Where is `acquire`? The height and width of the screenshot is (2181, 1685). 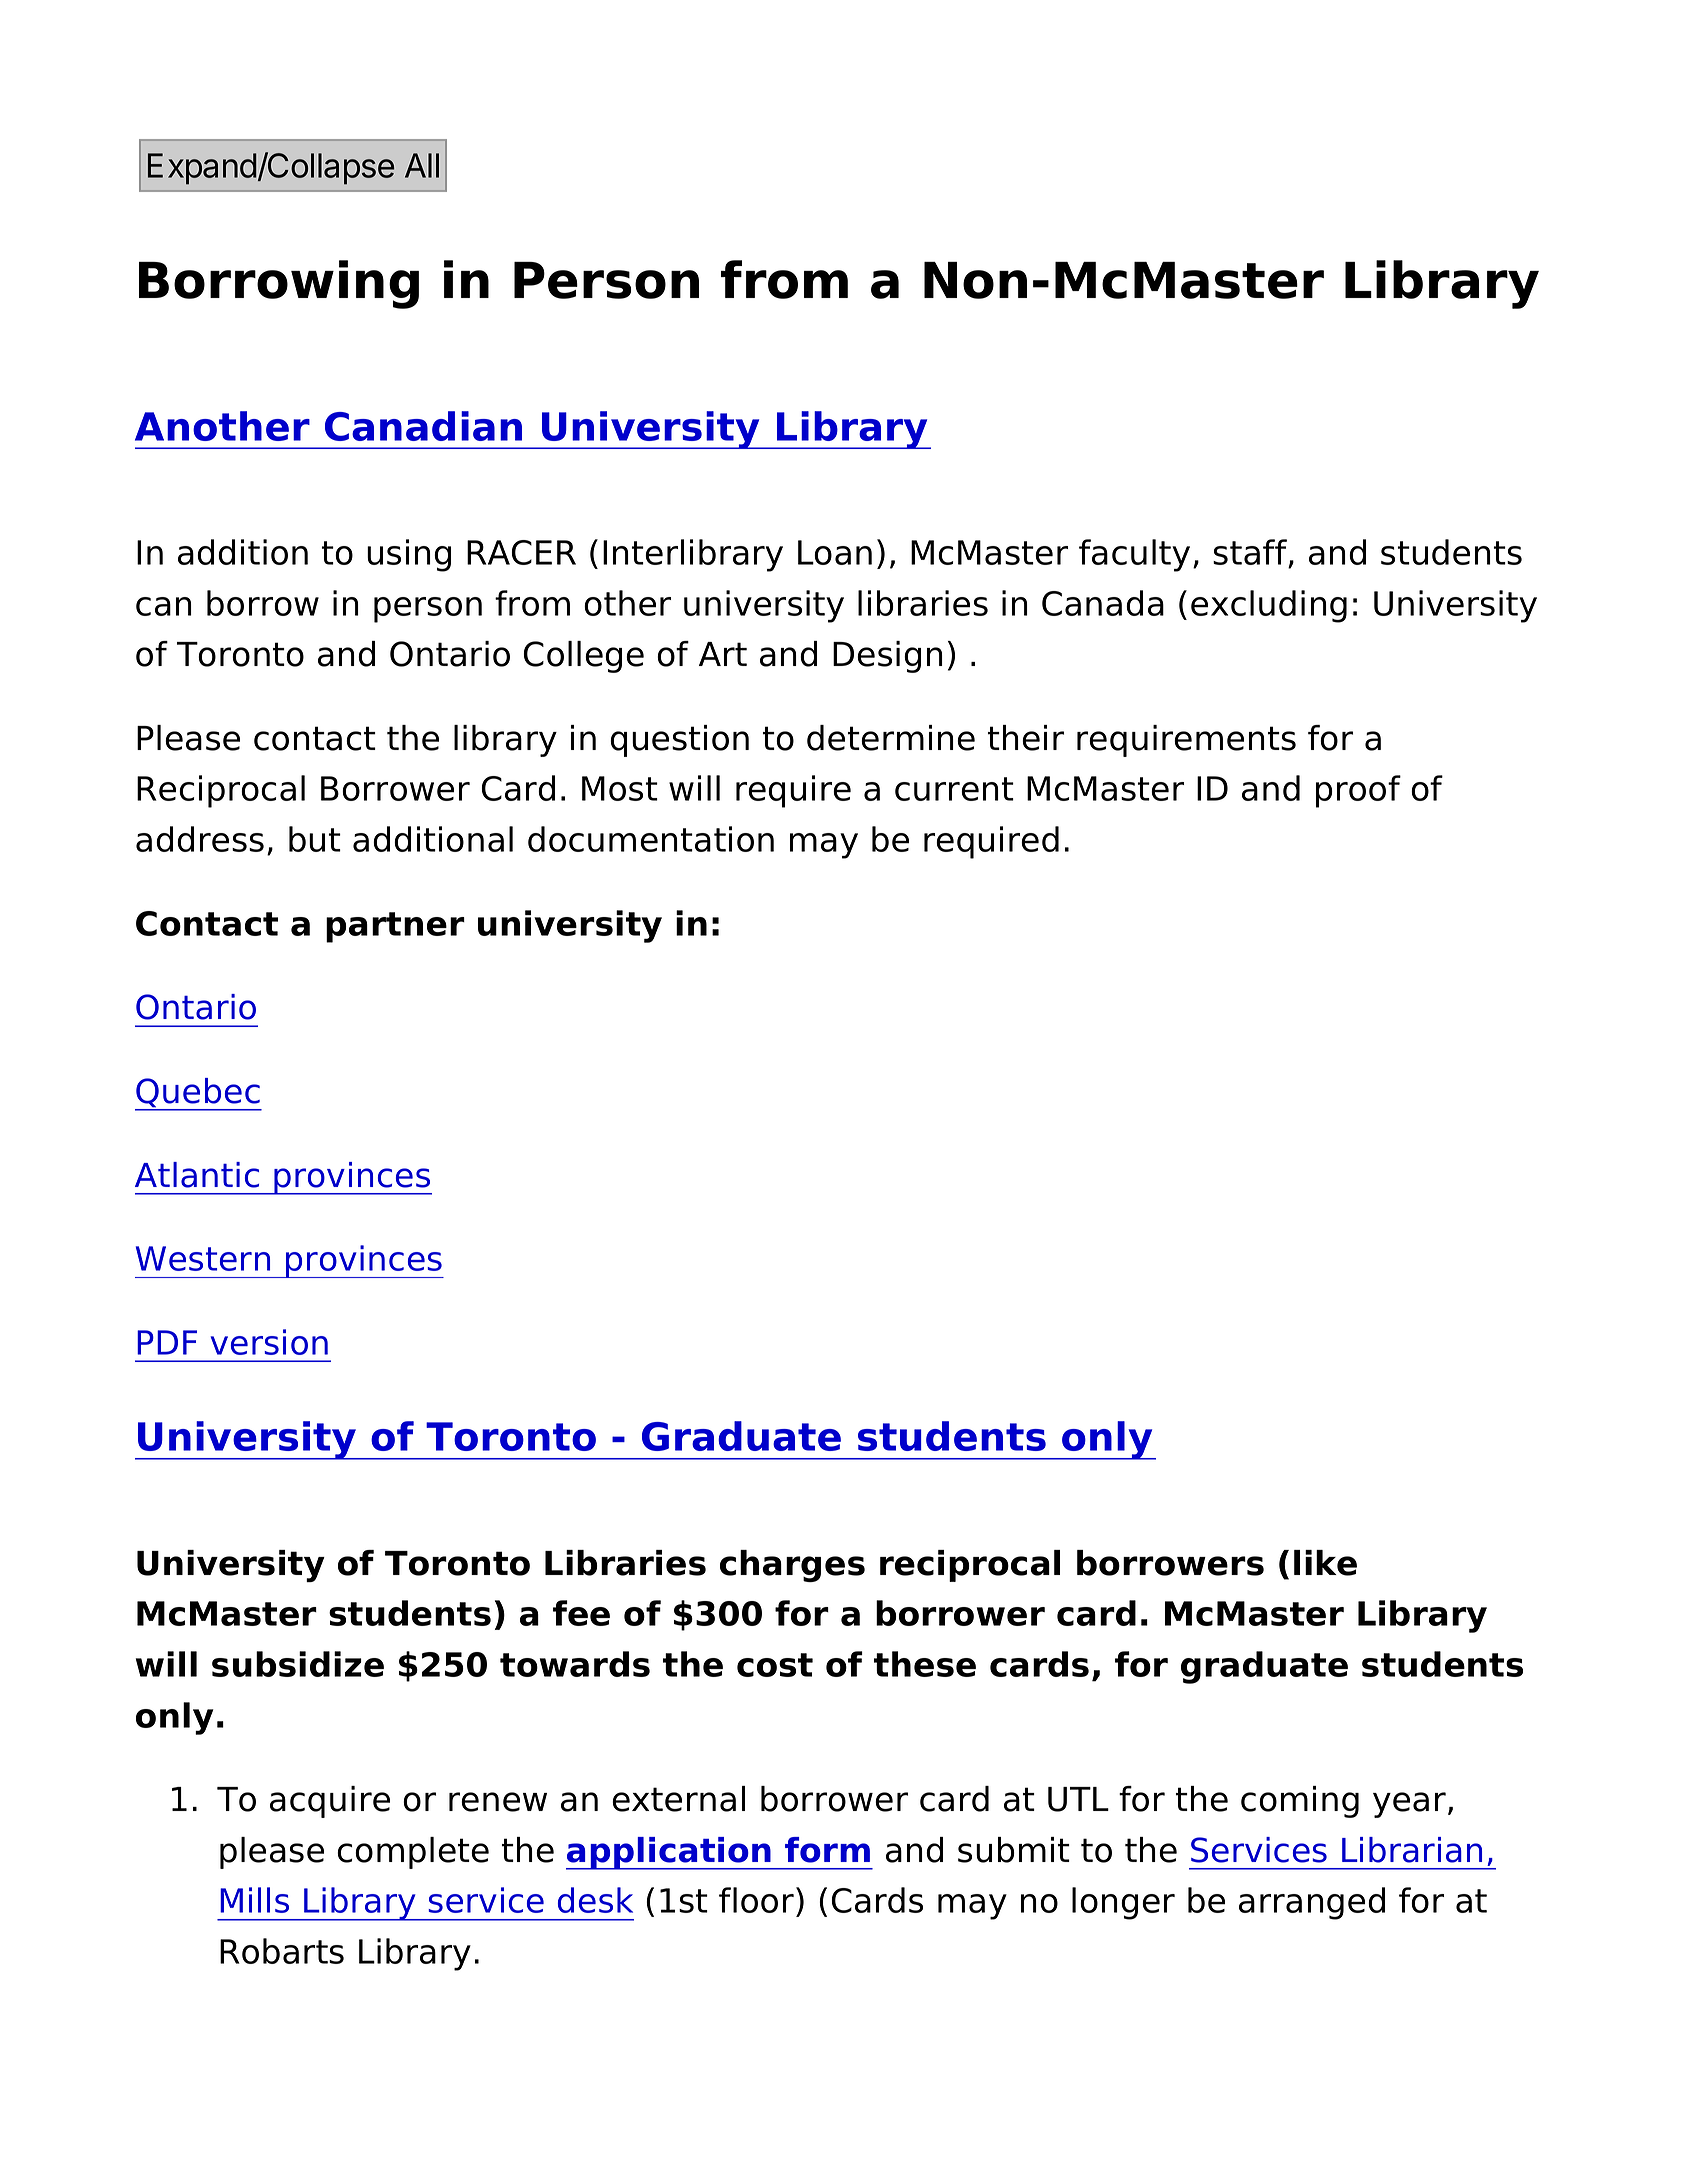
acquire is located at coordinates (330, 1802).
